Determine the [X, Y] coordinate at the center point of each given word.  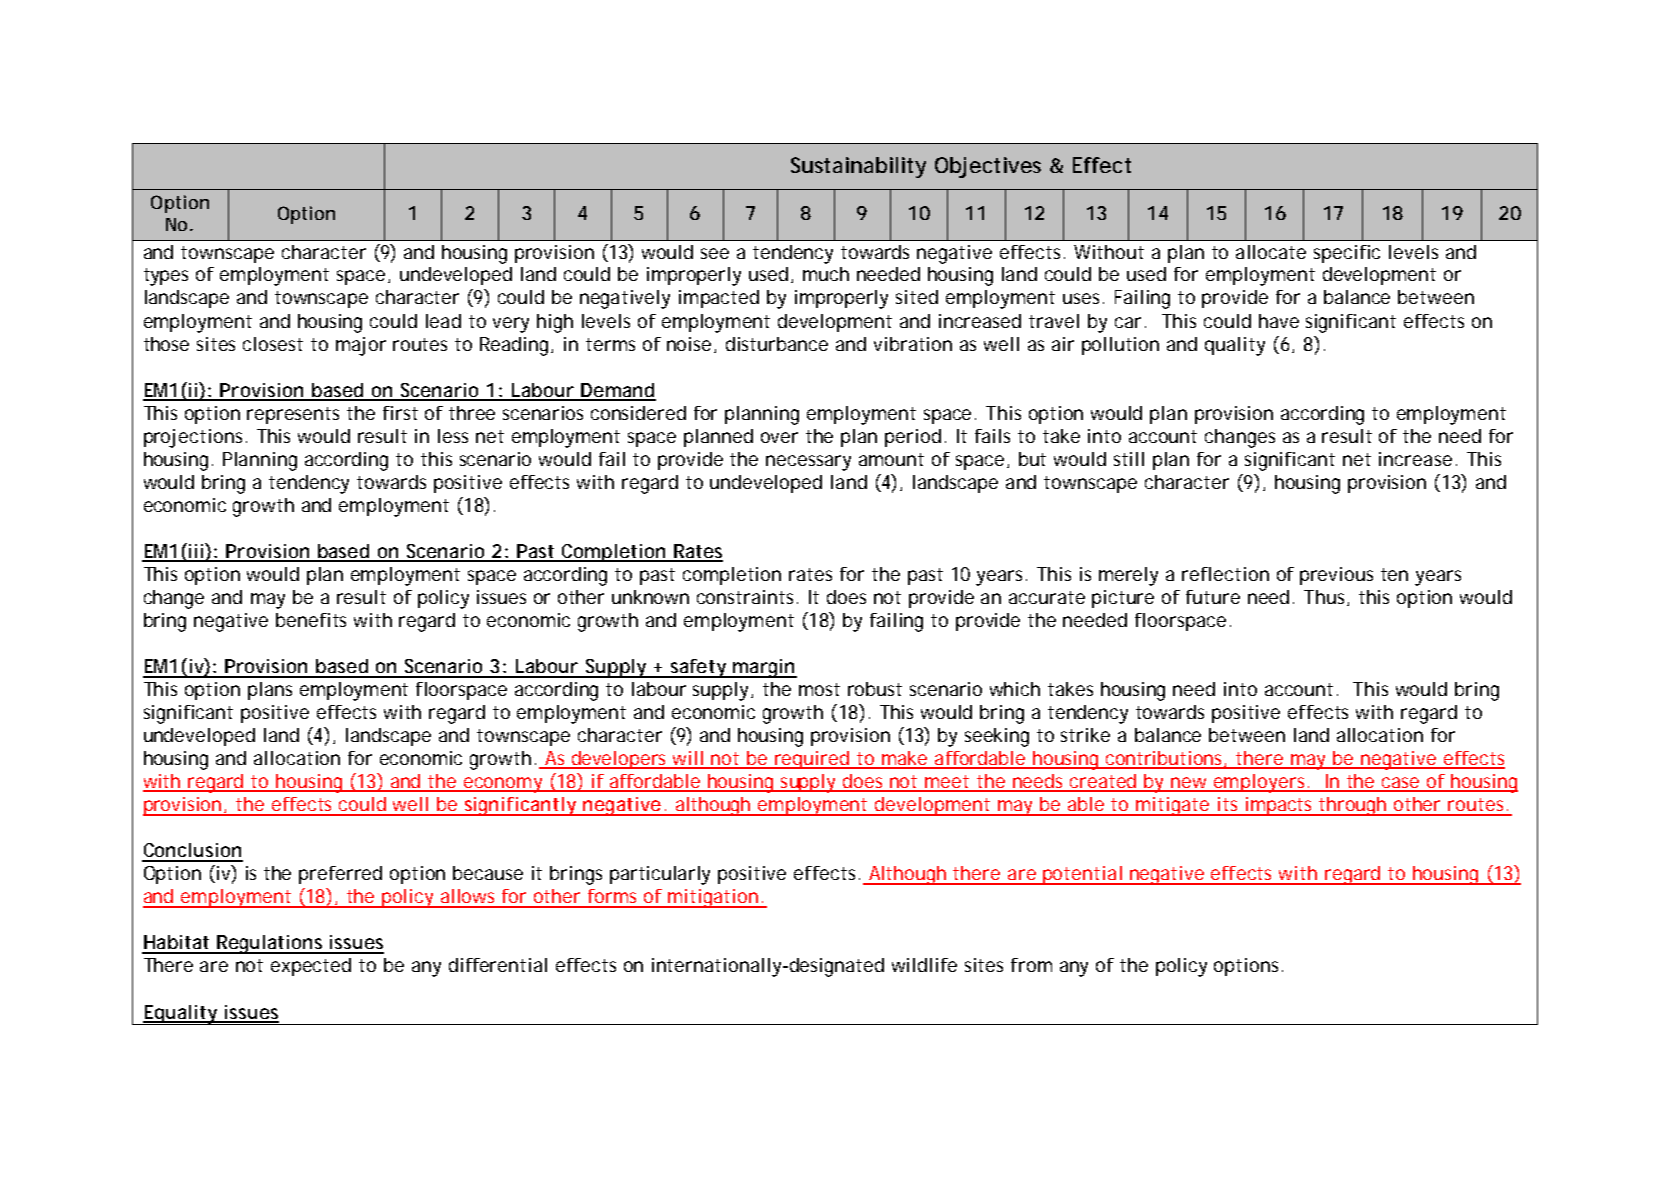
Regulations [270, 944]
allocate [1271, 252]
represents [293, 415]
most [819, 689]
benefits [311, 620]
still [1129, 459]
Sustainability [858, 167]
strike [1085, 735]
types [166, 277]
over [779, 437]
